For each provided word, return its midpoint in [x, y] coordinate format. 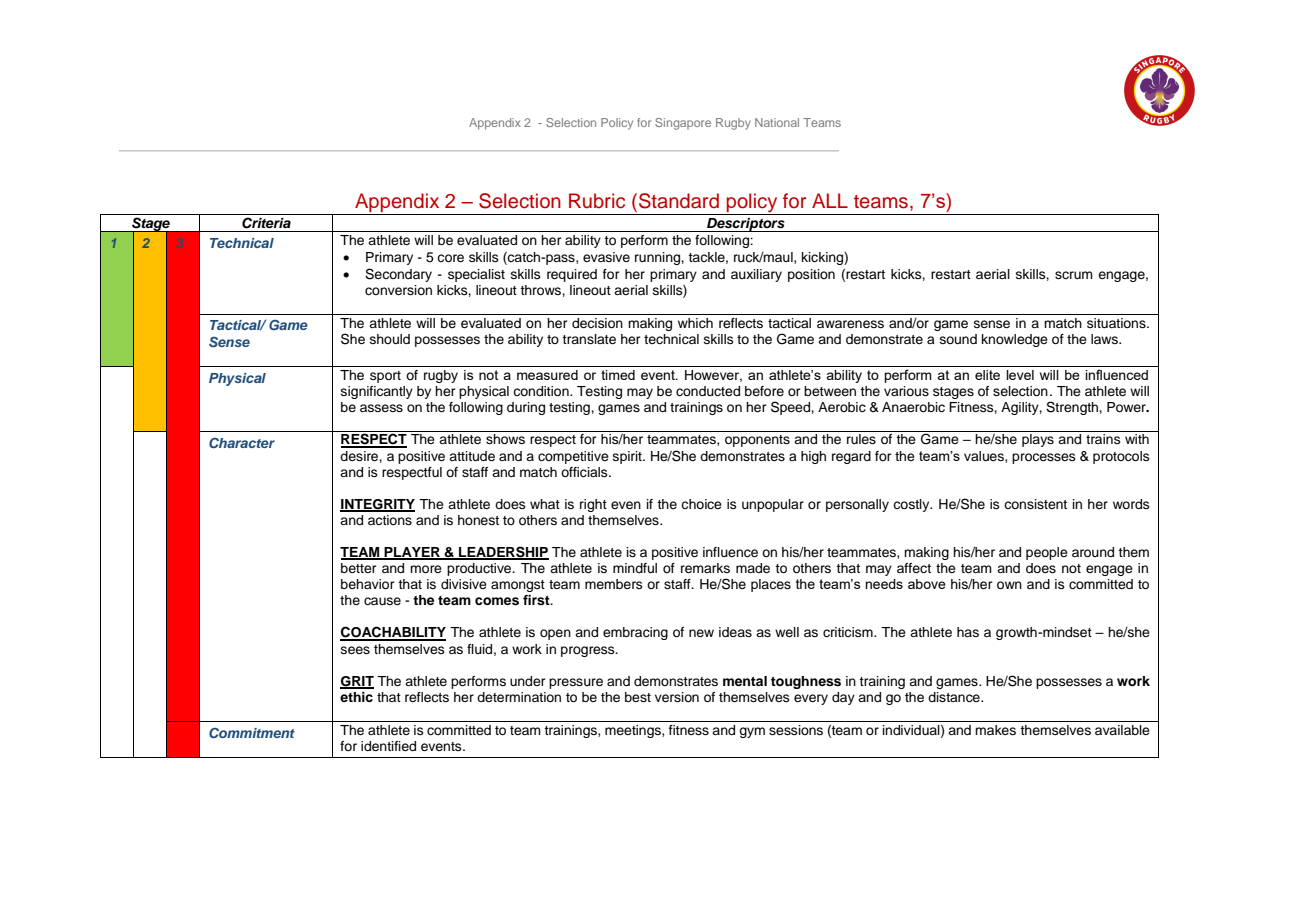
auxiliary [756, 275]
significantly [377, 392]
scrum [1074, 275]
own [1009, 585]
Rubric [597, 201]
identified [388, 746]
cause [382, 601]
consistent [1035, 504]
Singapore [683, 124]
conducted [708, 391]
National [777, 122]
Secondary [398, 275]
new [701, 633]
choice [701, 504]
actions [390, 520]
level [1020, 375]
